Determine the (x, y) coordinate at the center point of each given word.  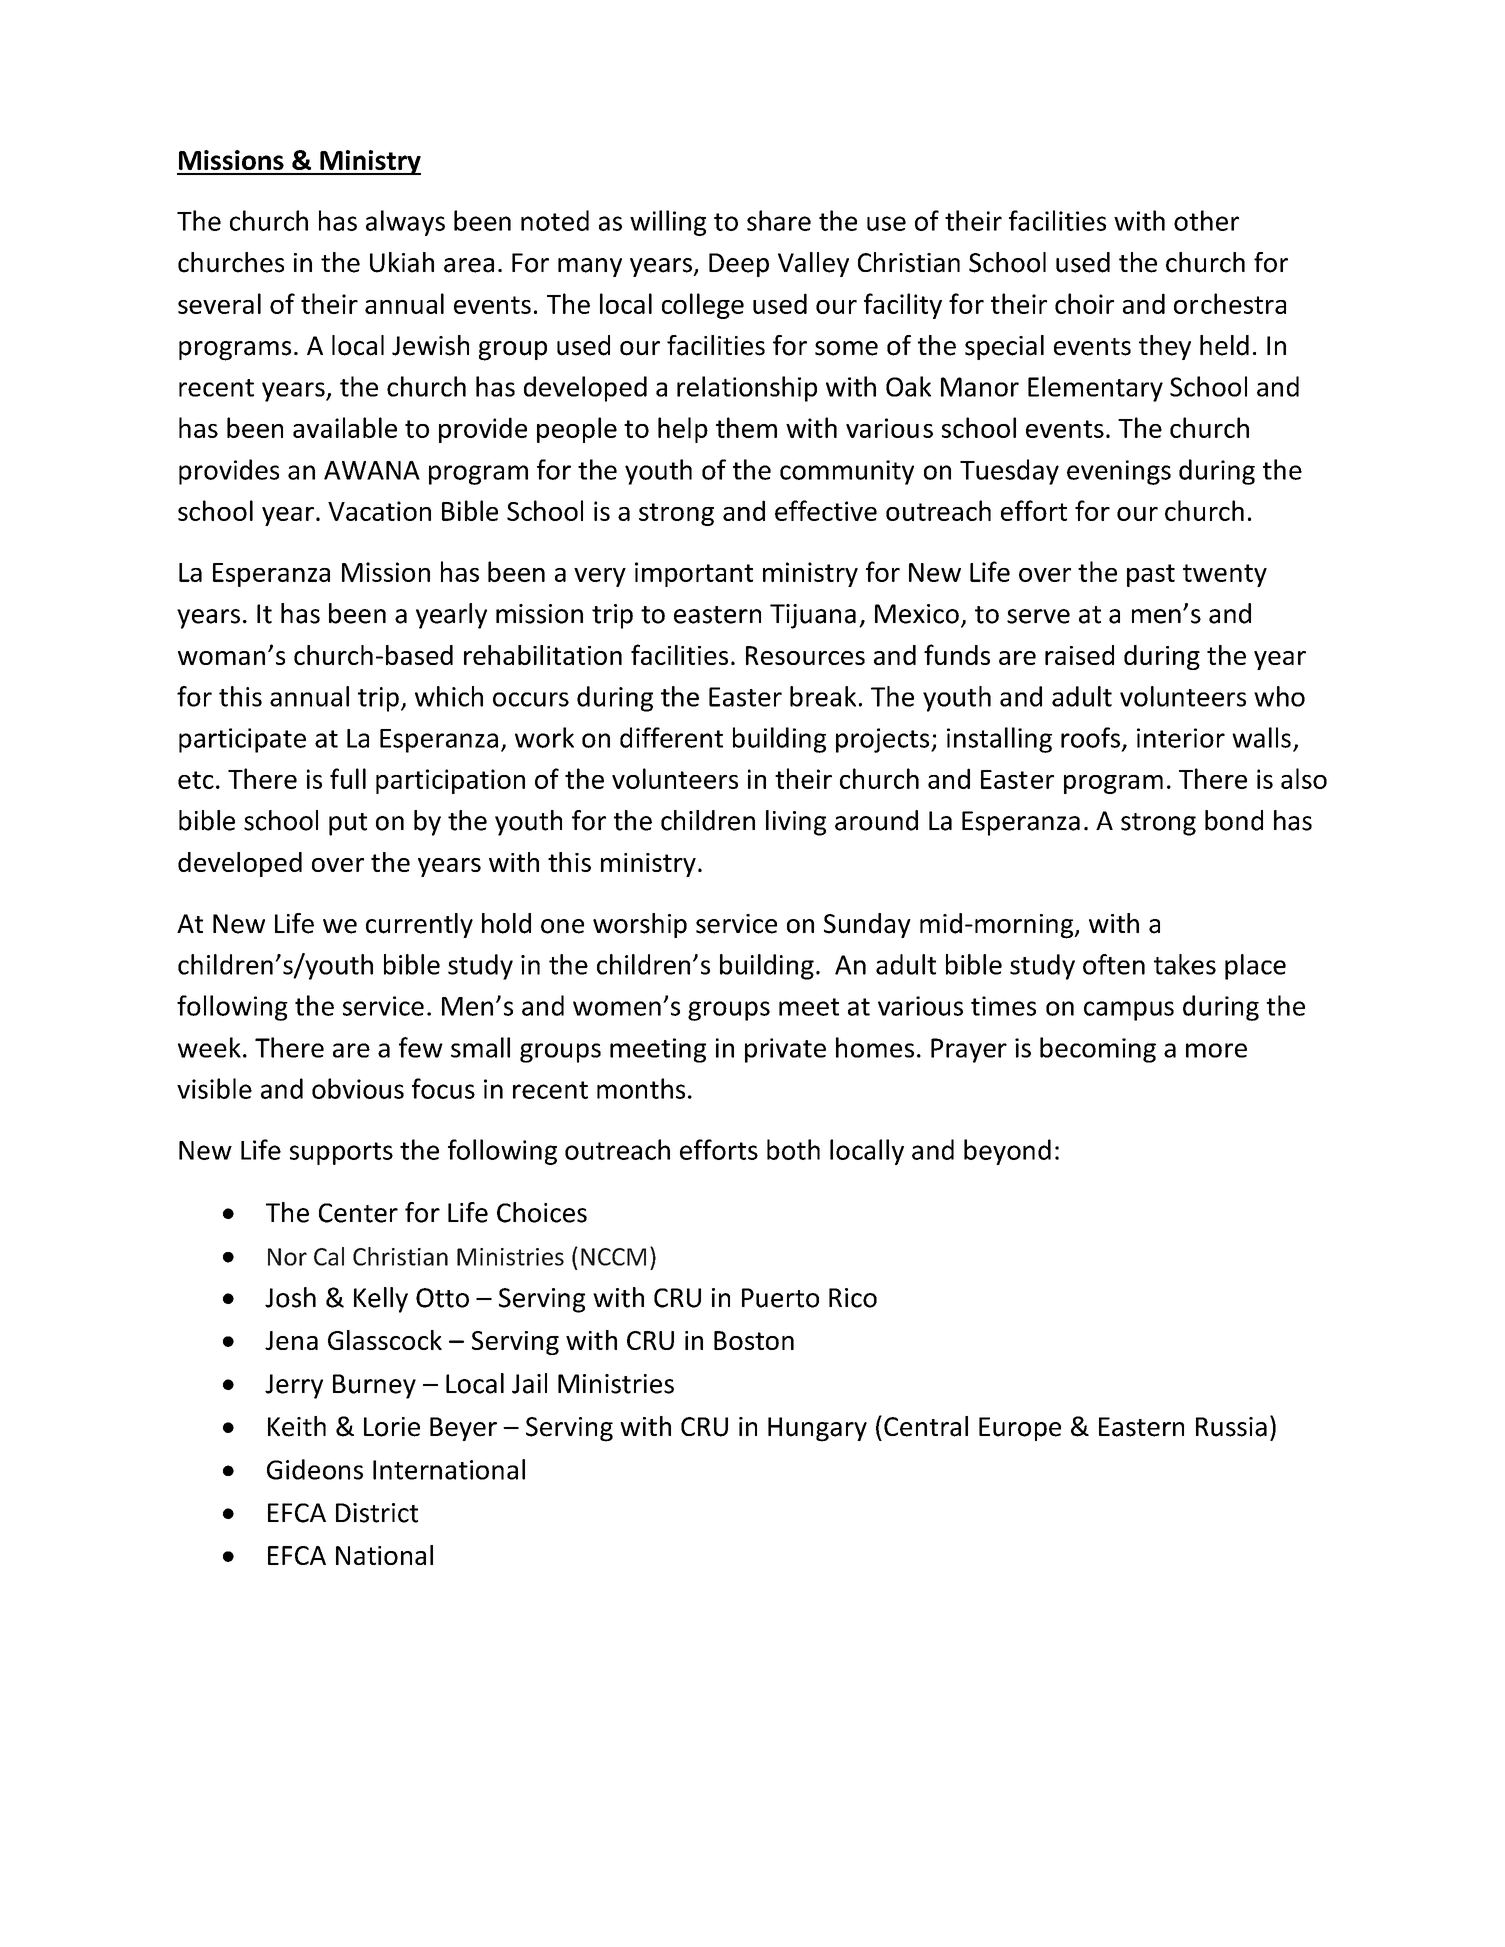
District (377, 1513)
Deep (739, 265)
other (1206, 220)
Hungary (817, 1429)
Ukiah (402, 262)
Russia (1231, 1427)
